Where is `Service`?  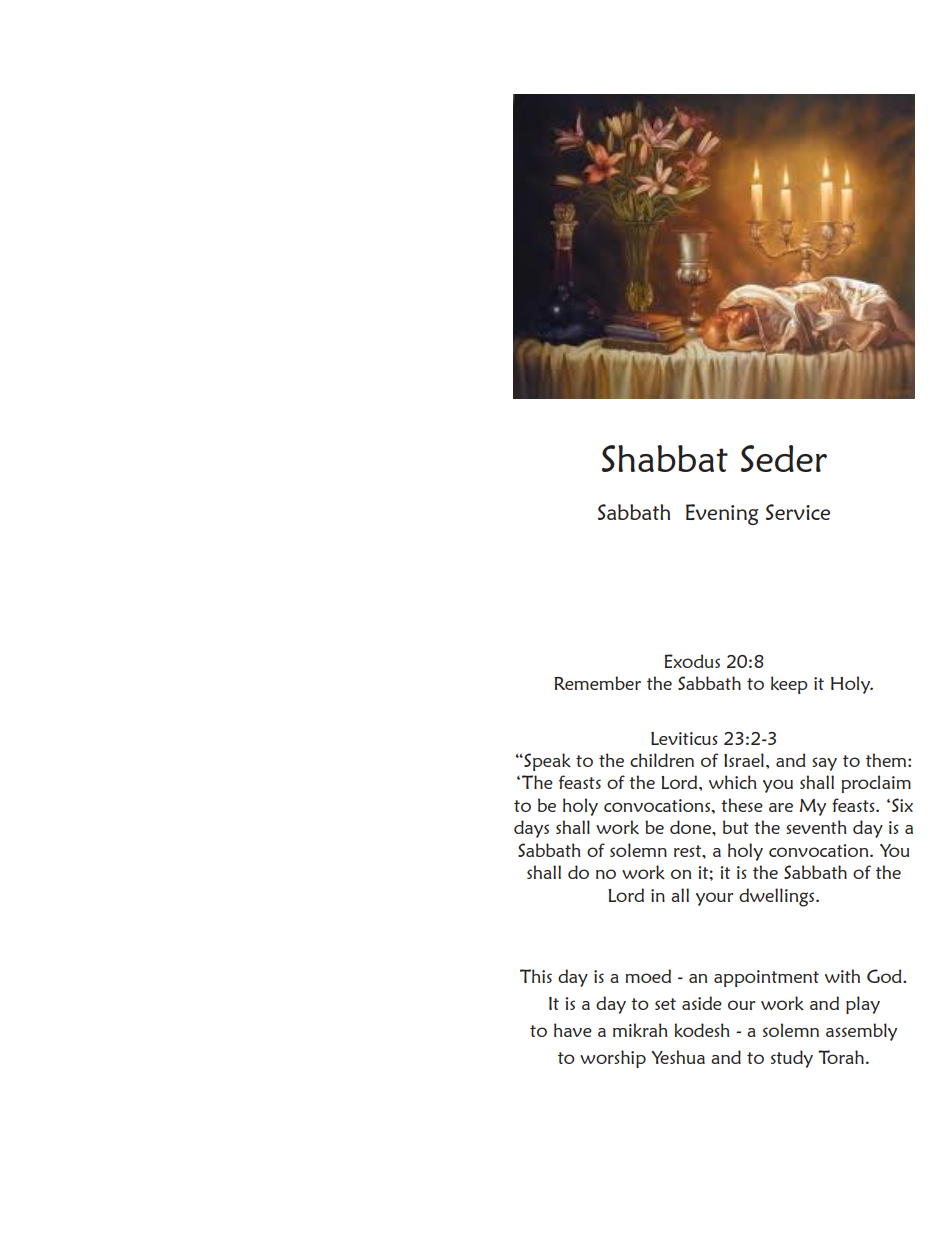 Service is located at coordinates (798, 512).
